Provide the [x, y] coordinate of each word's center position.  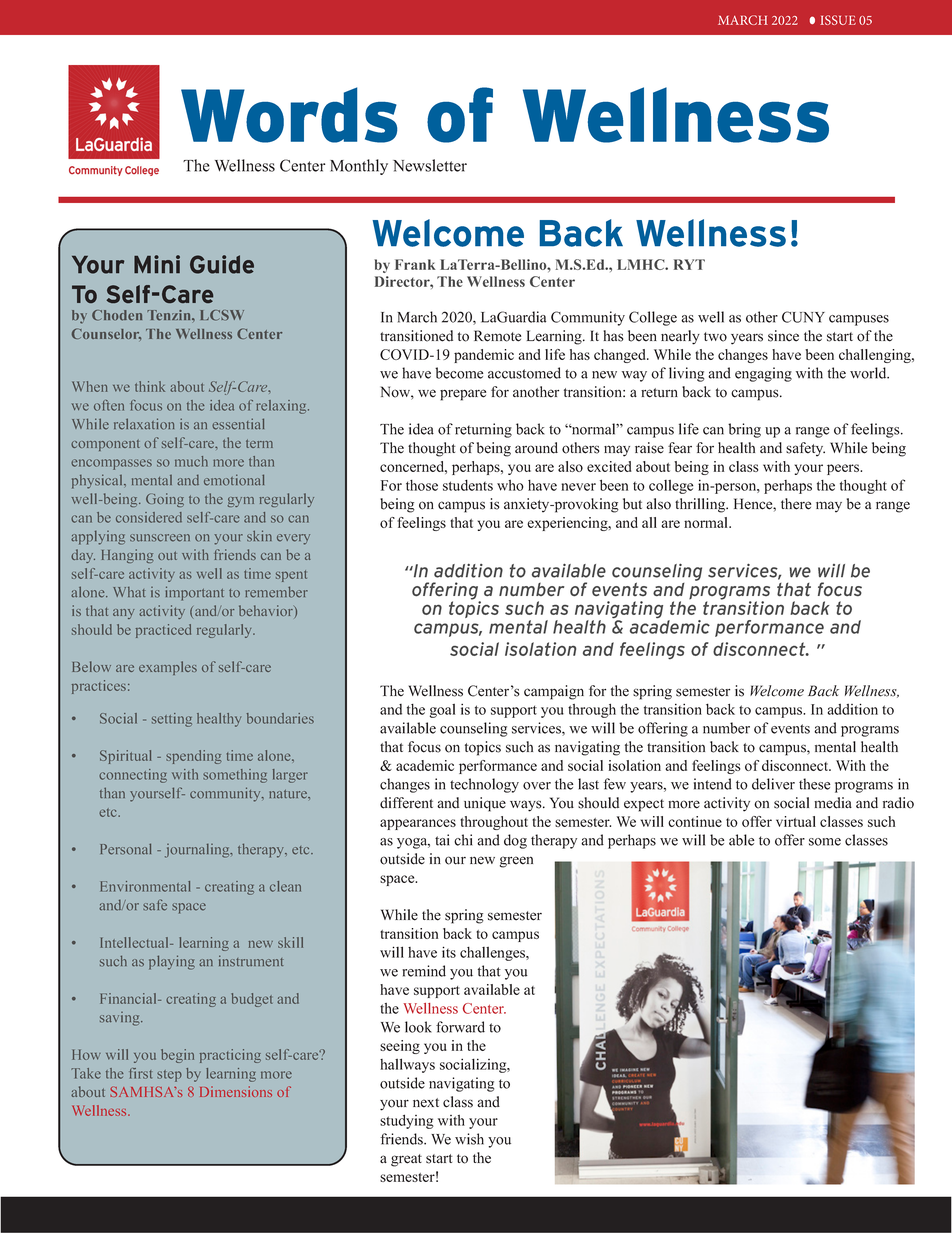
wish [469, 1139]
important [195, 593]
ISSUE [838, 20]
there [796, 504]
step [169, 1076]
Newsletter [430, 165]
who [510, 485]
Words [289, 115]
